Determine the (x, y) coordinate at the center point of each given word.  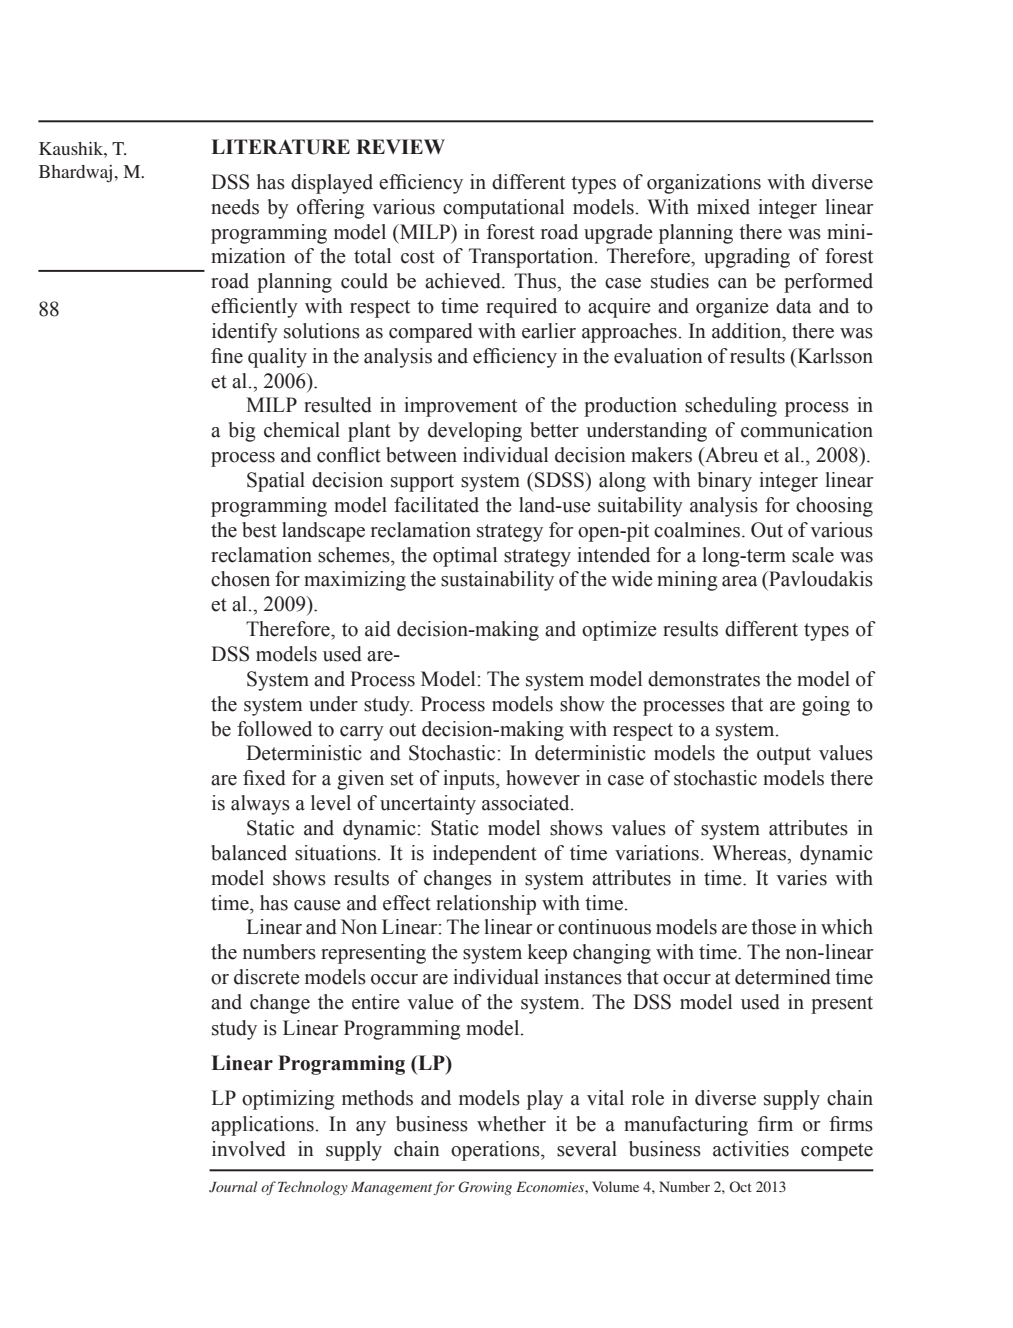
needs (235, 207)
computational (503, 209)
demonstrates (704, 679)
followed (274, 729)
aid (378, 629)
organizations (704, 184)
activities (751, 1149)
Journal (233, 1187)
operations (496, 1151)
